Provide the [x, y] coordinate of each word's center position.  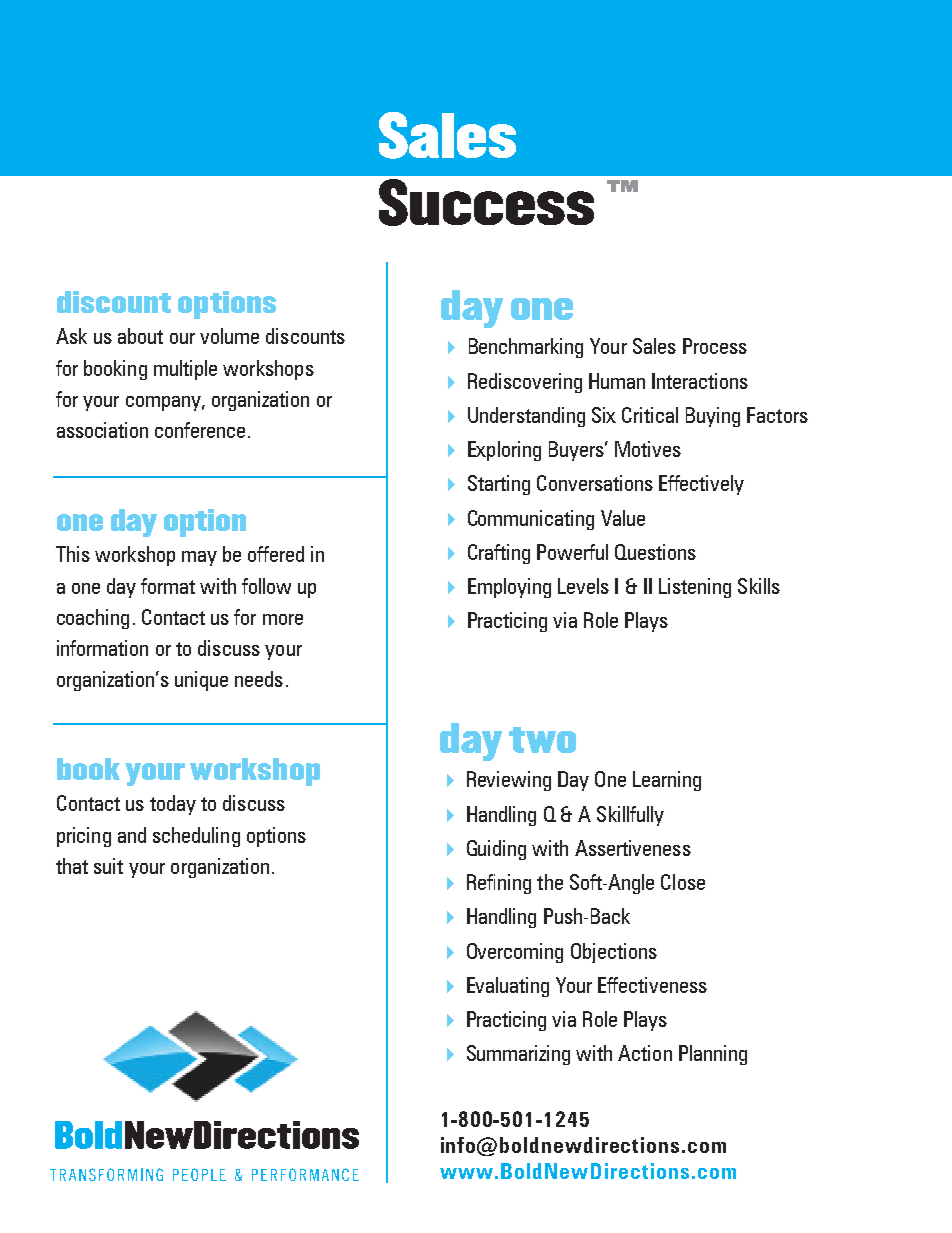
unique [201, 681]
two [542, 740]
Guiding [496, 850]
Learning [667, 781]
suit [108, 866]
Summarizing [518, 1055]
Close [683, 882]
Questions [655, 552]
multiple [185, 370]
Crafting [499, 554]
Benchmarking [526, 348]
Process [715, 346]
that [72, 866]
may [199, 558]
